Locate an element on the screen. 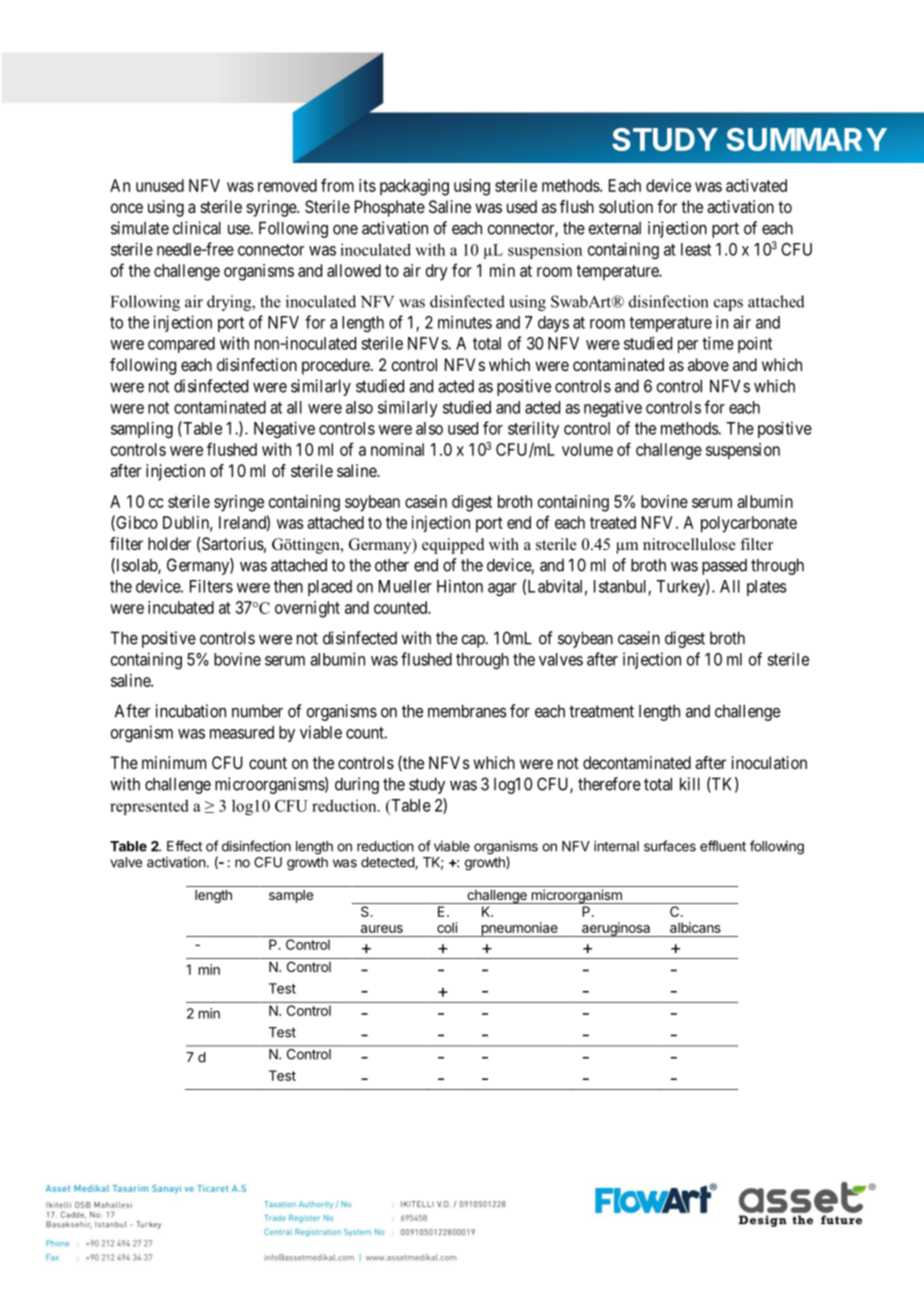 The height and width of the screenshot is (1309, 924). inoculation is located at coordinates (769, 762).
